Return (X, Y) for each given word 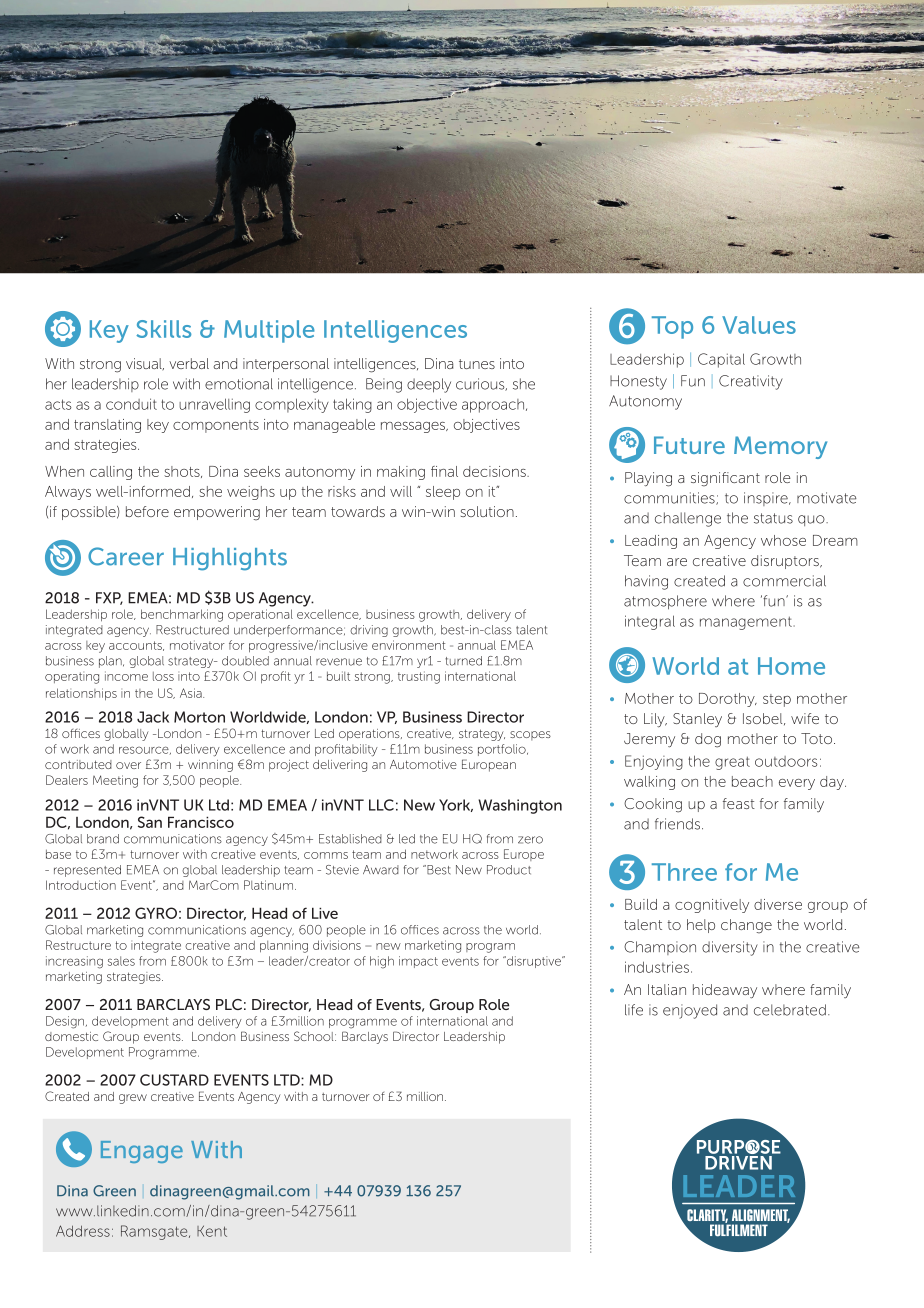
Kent (212, 1231)
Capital (721, 360)
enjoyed (690, 1011)
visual (145, 364)
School (315, 1036)
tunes (477, 364)
